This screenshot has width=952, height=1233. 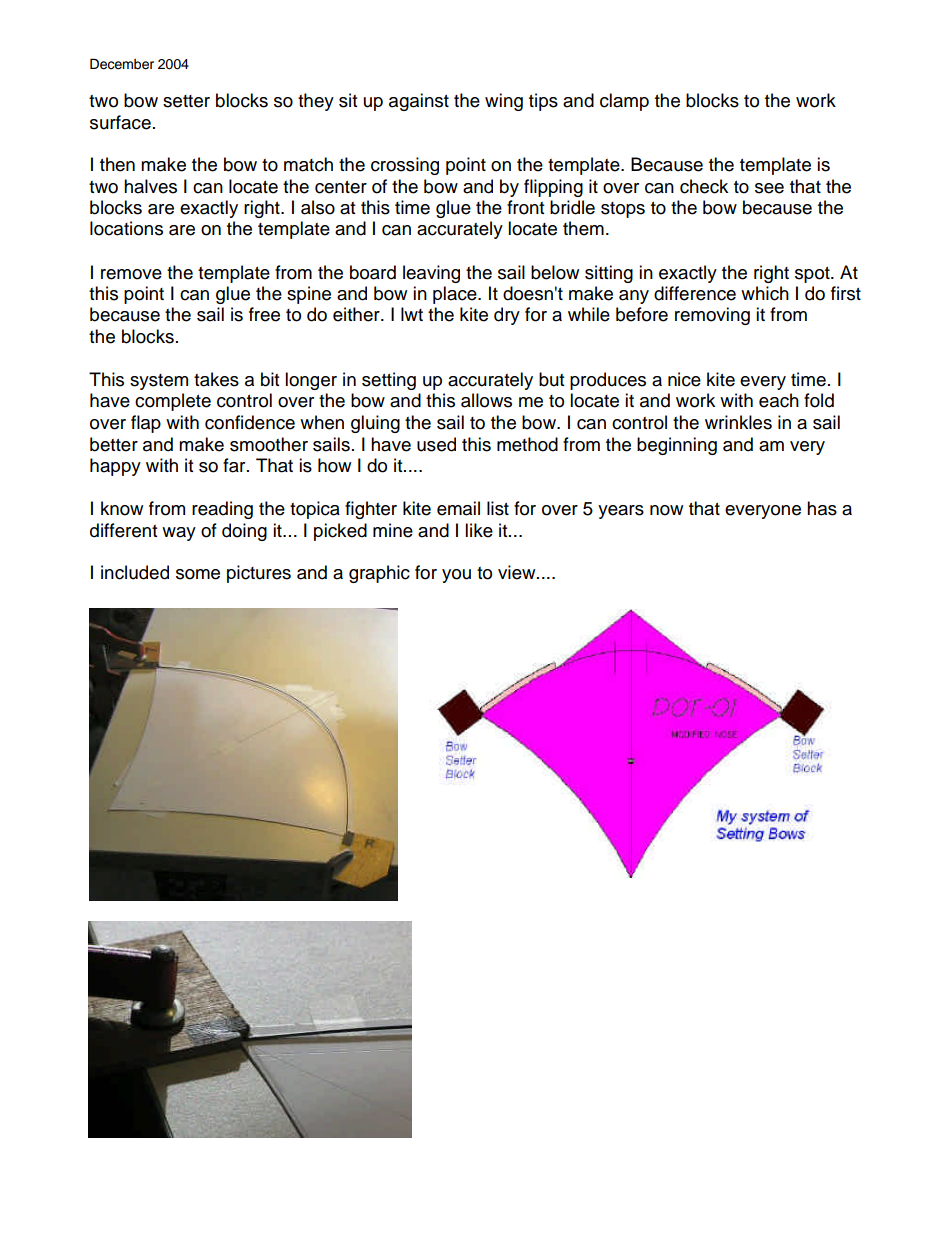 What do you see at coordinates (269, 444) in the screenshot?
I see `smoother` at bounding box center [269, 444].
